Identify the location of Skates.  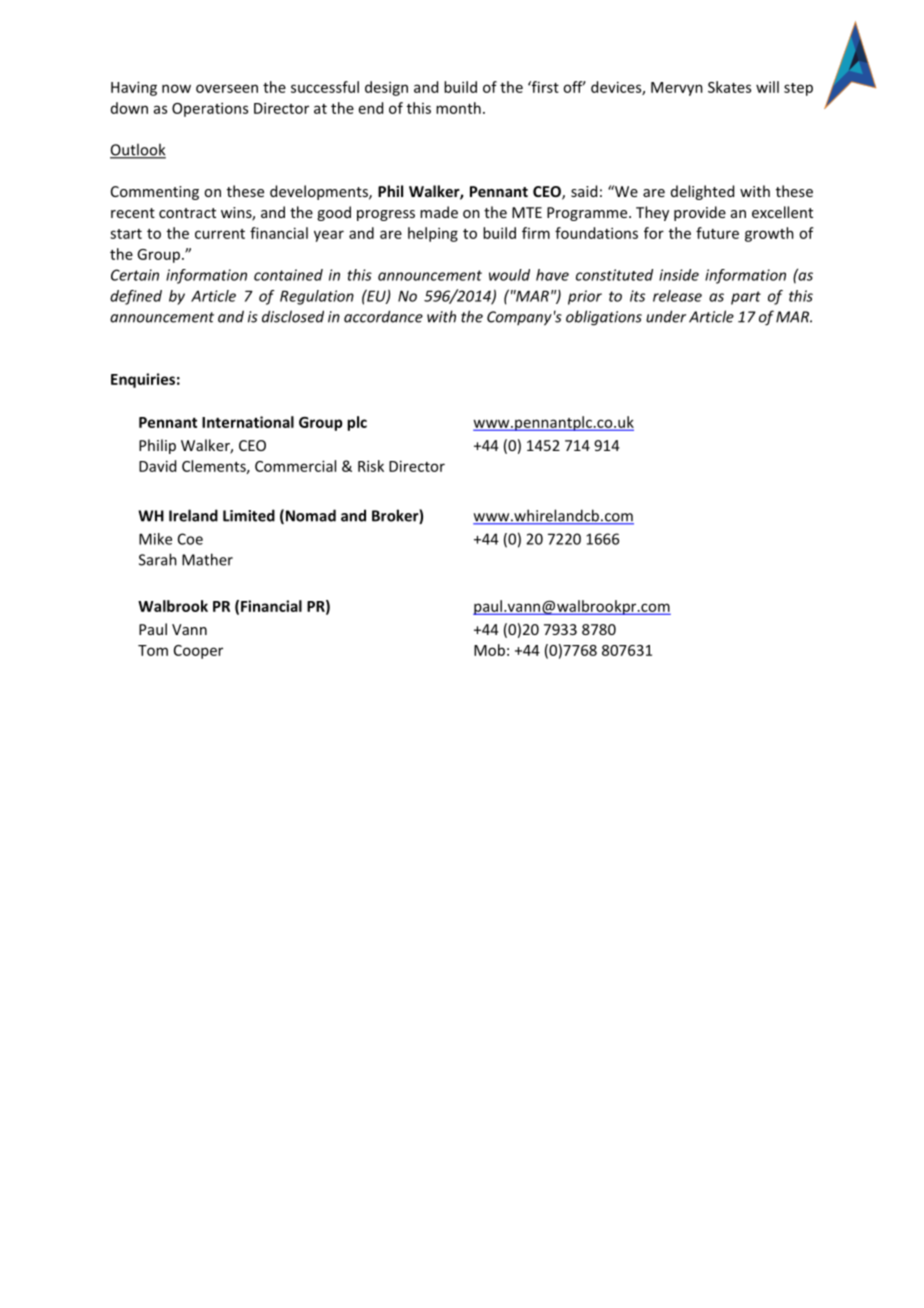
(729, 87).
